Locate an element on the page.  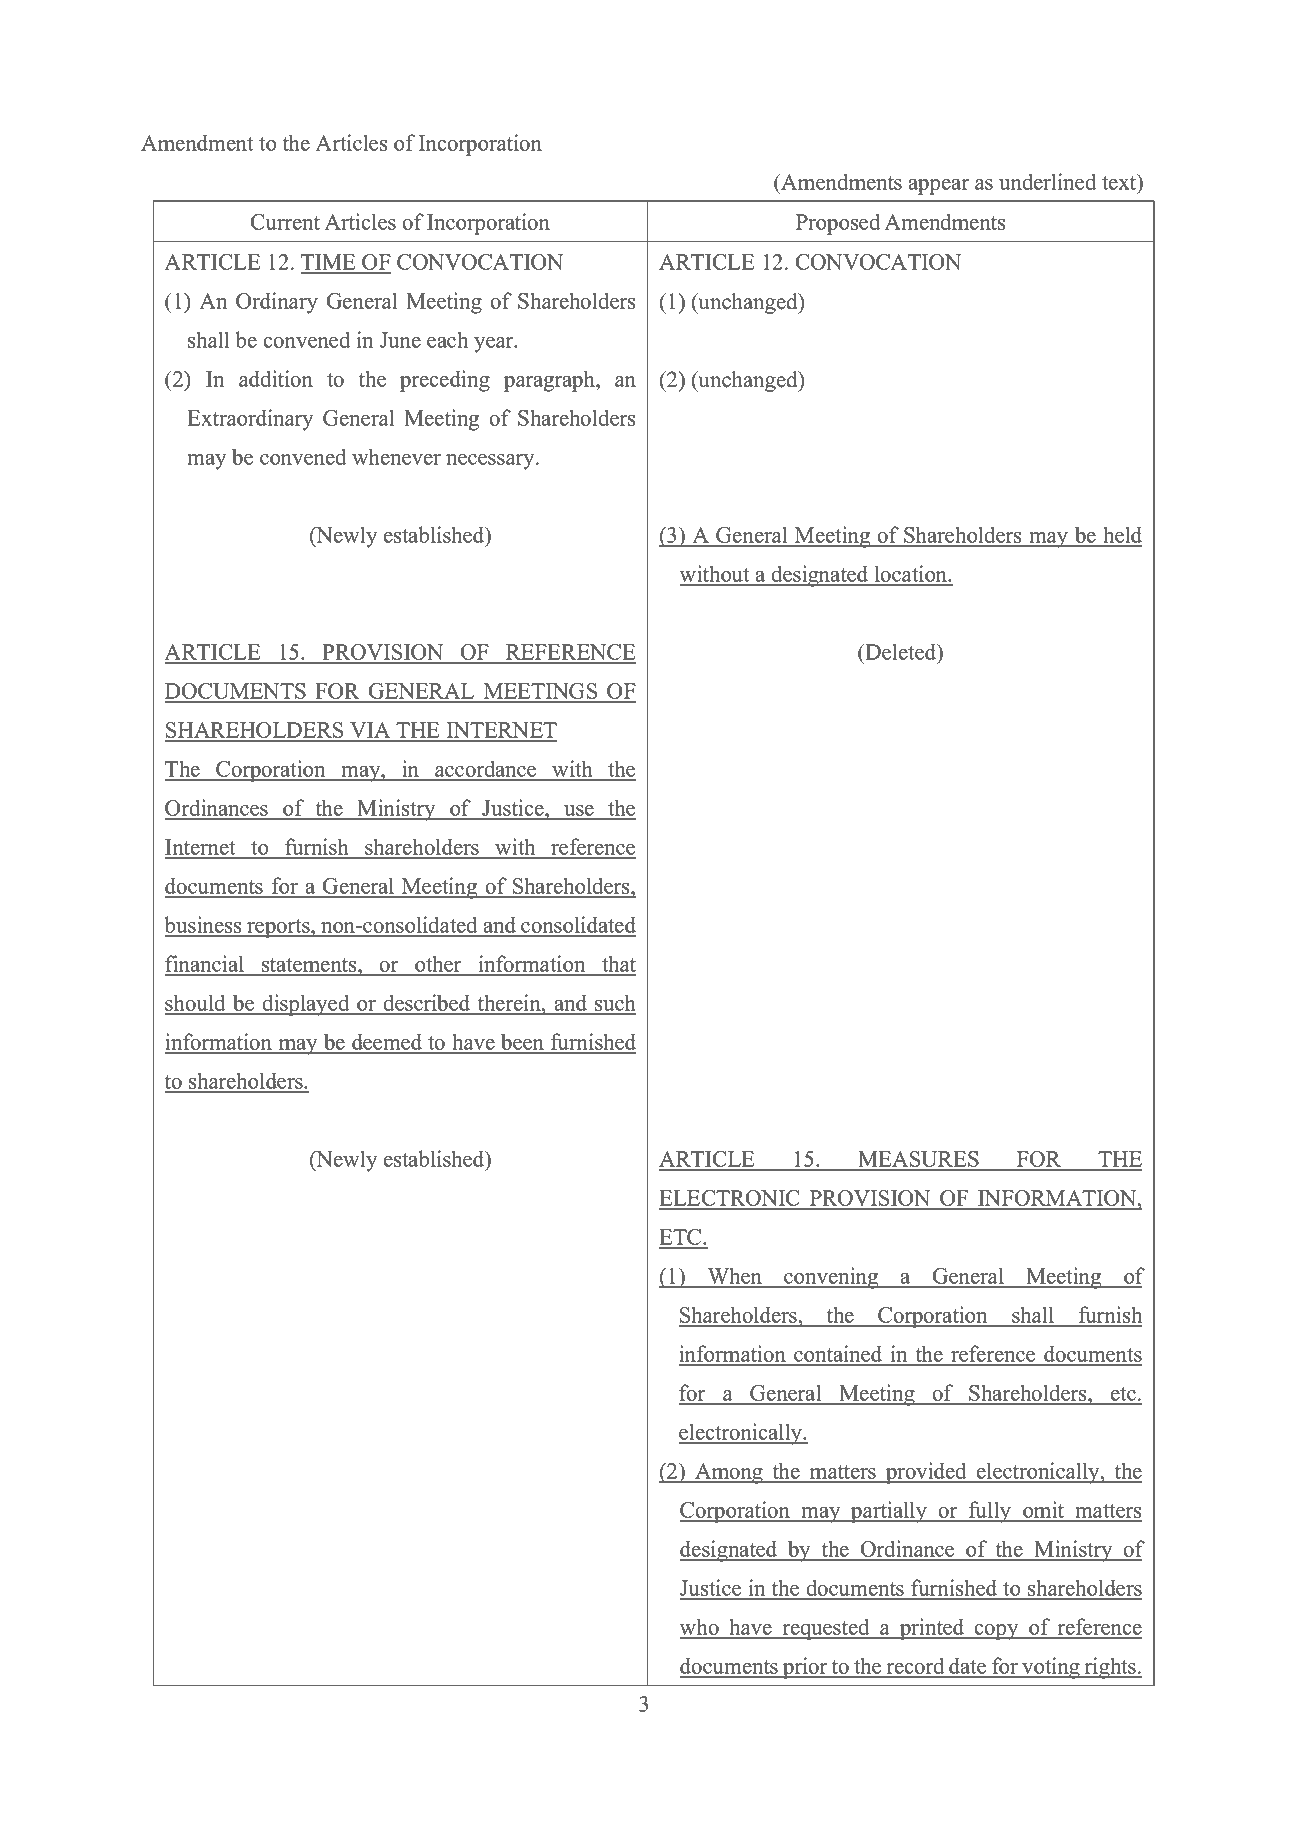
VIA is located at coordinates (370, 731).
